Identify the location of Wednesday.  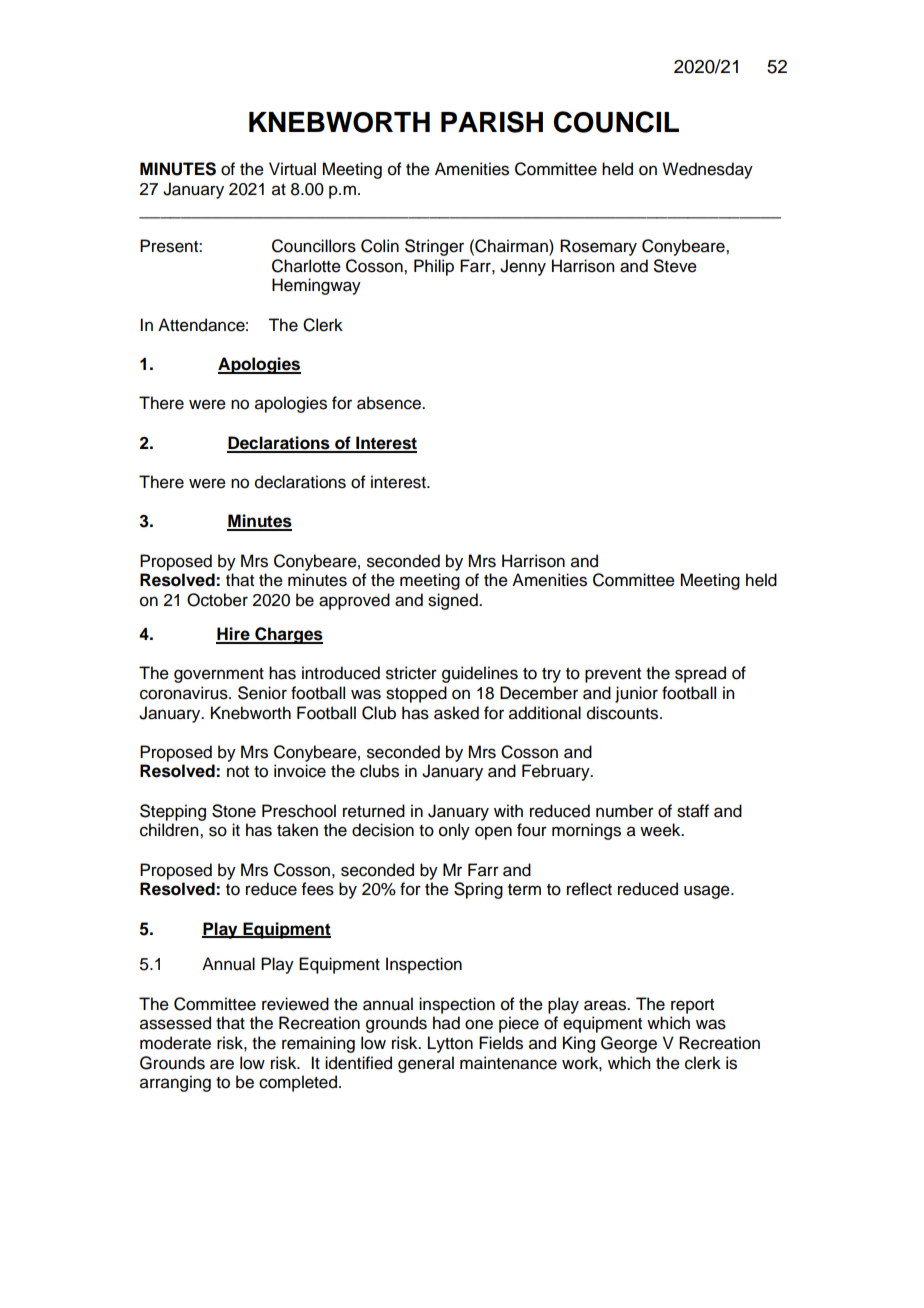
(707, 170).
